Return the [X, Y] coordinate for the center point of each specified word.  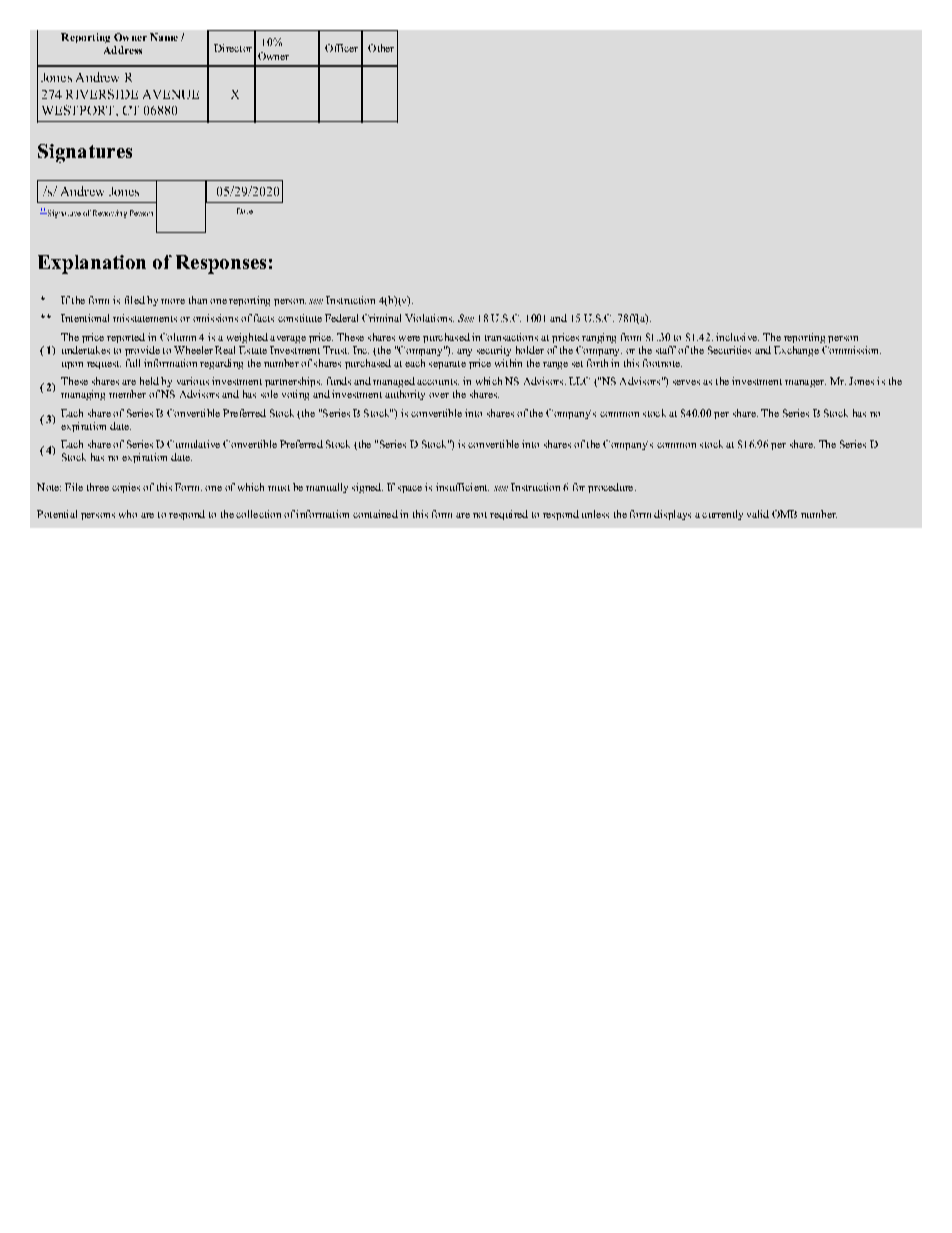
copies [126, 488]
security [494, 351]
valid [758, 514]
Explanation [92, 264]
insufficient [462, 487]
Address [123, 50]
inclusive [737, 337]
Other [381, 48]
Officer [341, 48]
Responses [221, 264]
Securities [729, 350]
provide [142, 351]
